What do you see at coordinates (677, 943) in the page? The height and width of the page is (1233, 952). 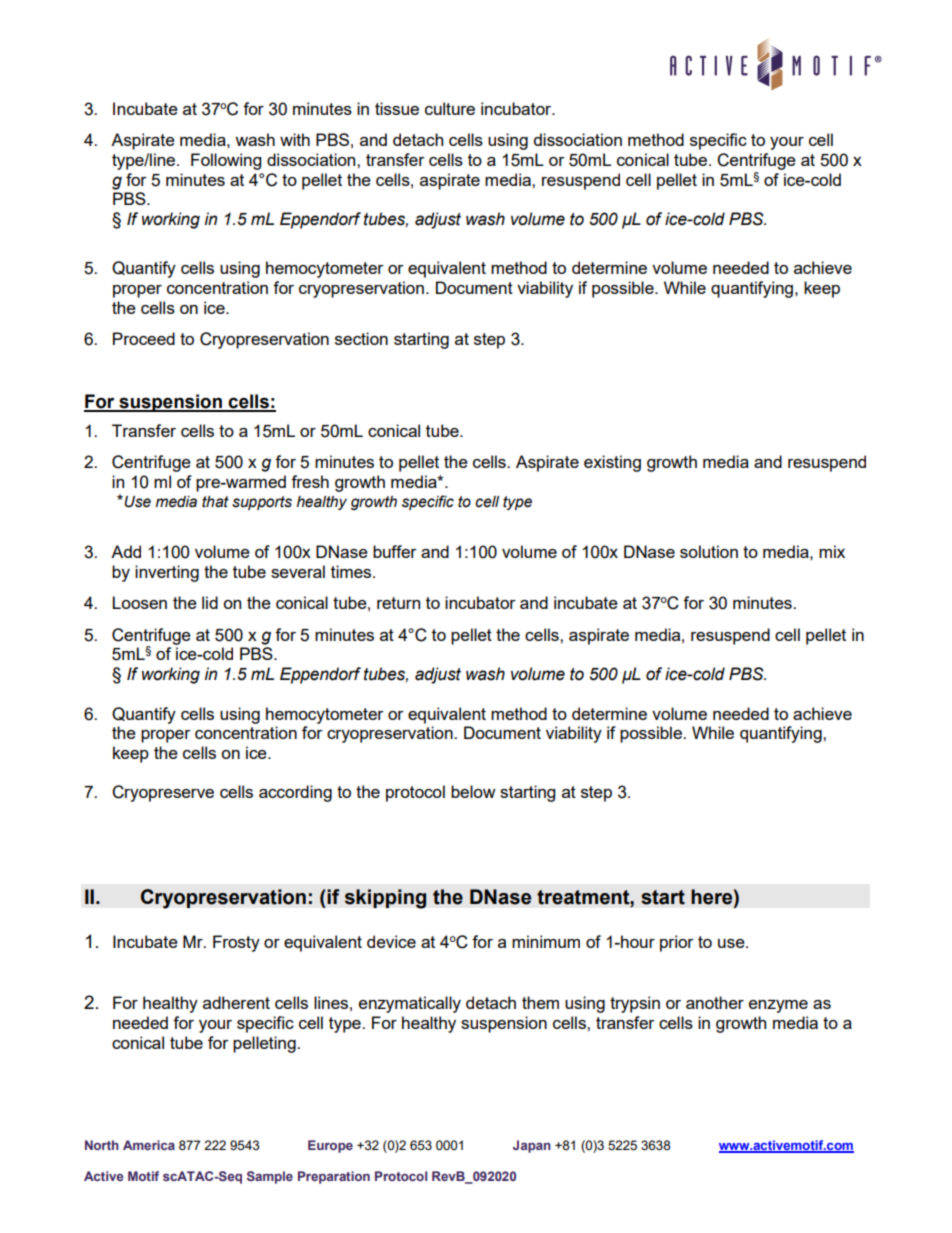 I see `prior` at bounding box center [677, 943].
